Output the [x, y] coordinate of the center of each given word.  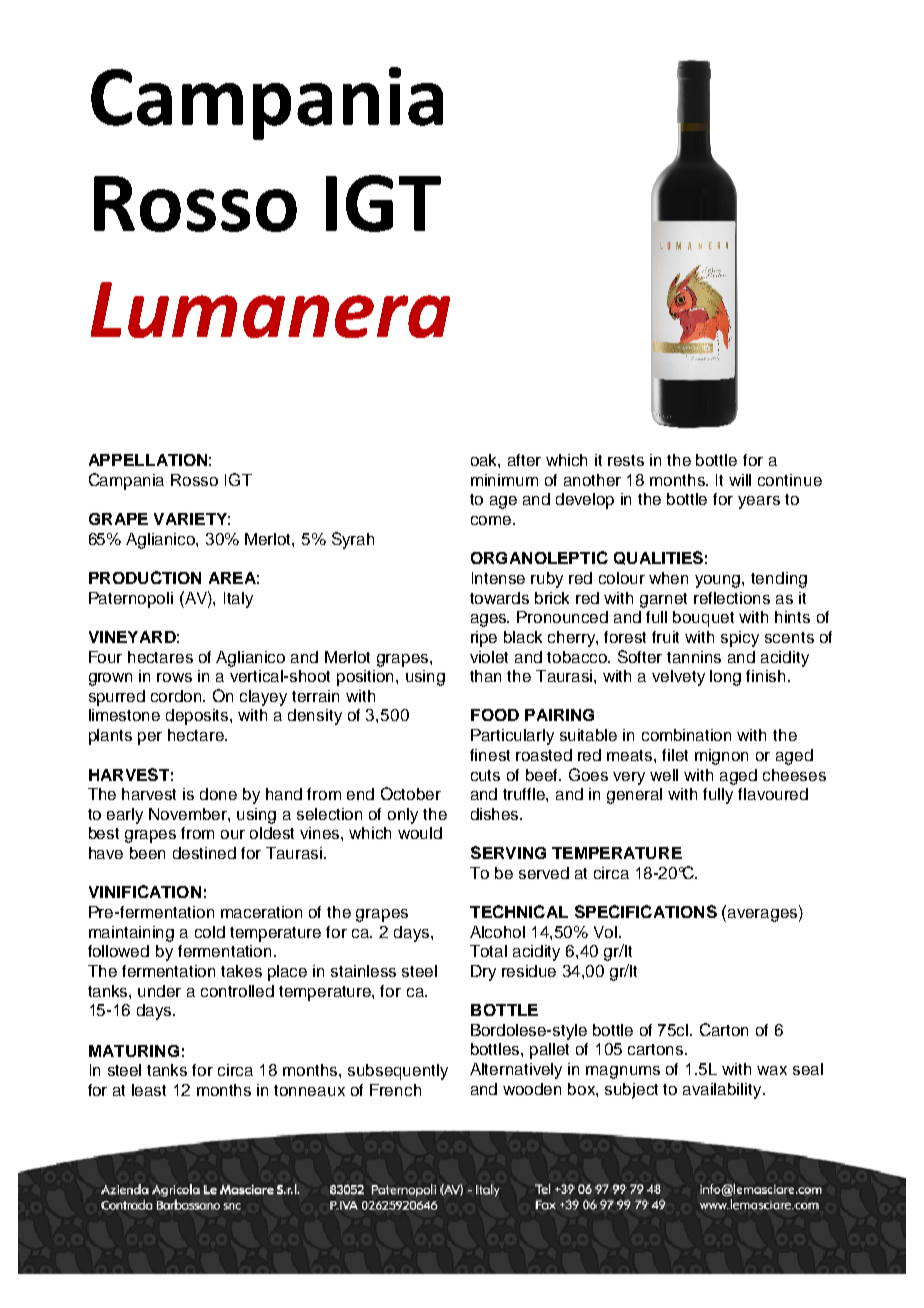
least [149, 1090]
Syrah [353, 540]
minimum [504, 480]
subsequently [398, 1072]
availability [723, 1091]
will [740, 480]
